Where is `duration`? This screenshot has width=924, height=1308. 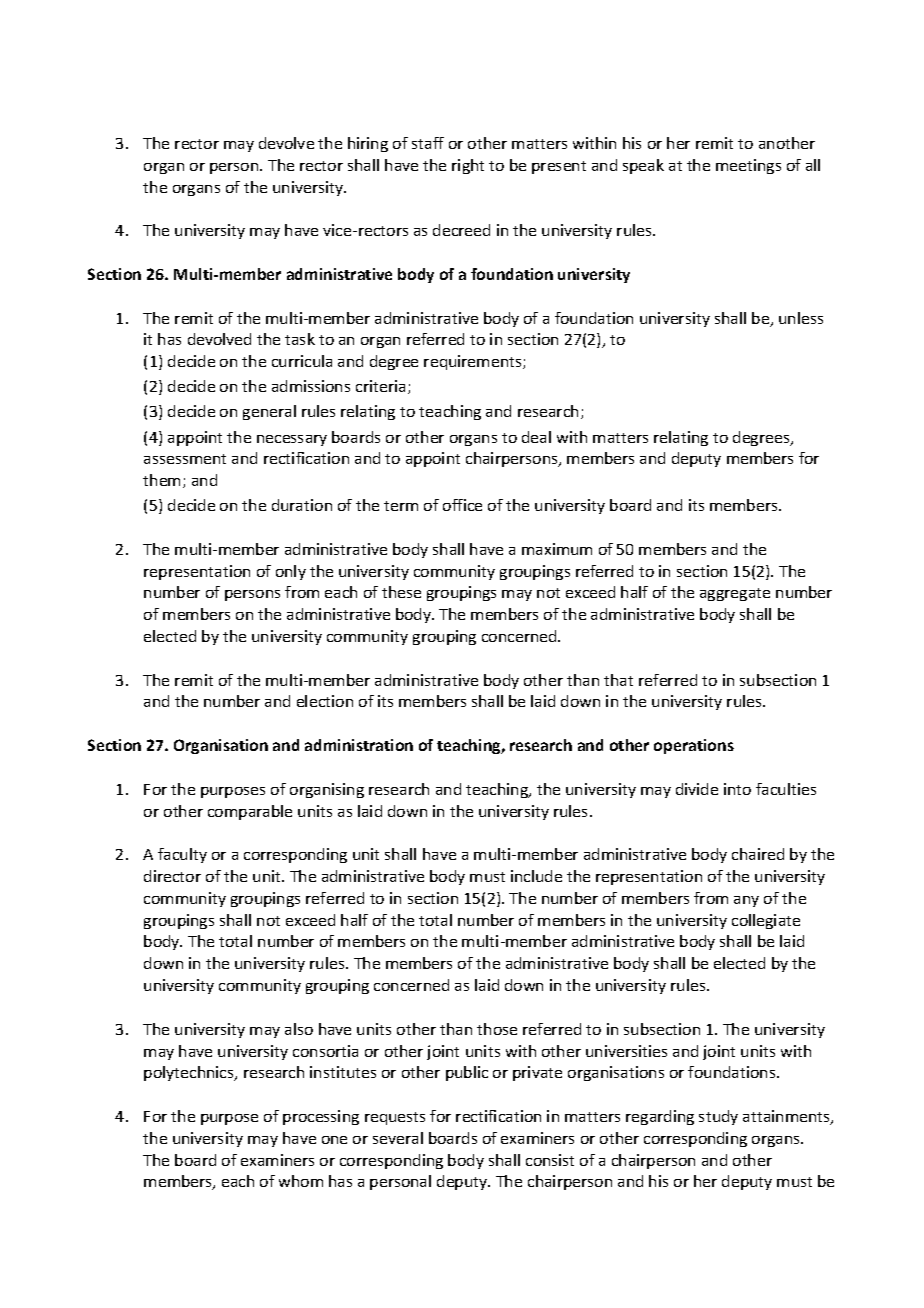 duration is located at coordinates (302, 505).
